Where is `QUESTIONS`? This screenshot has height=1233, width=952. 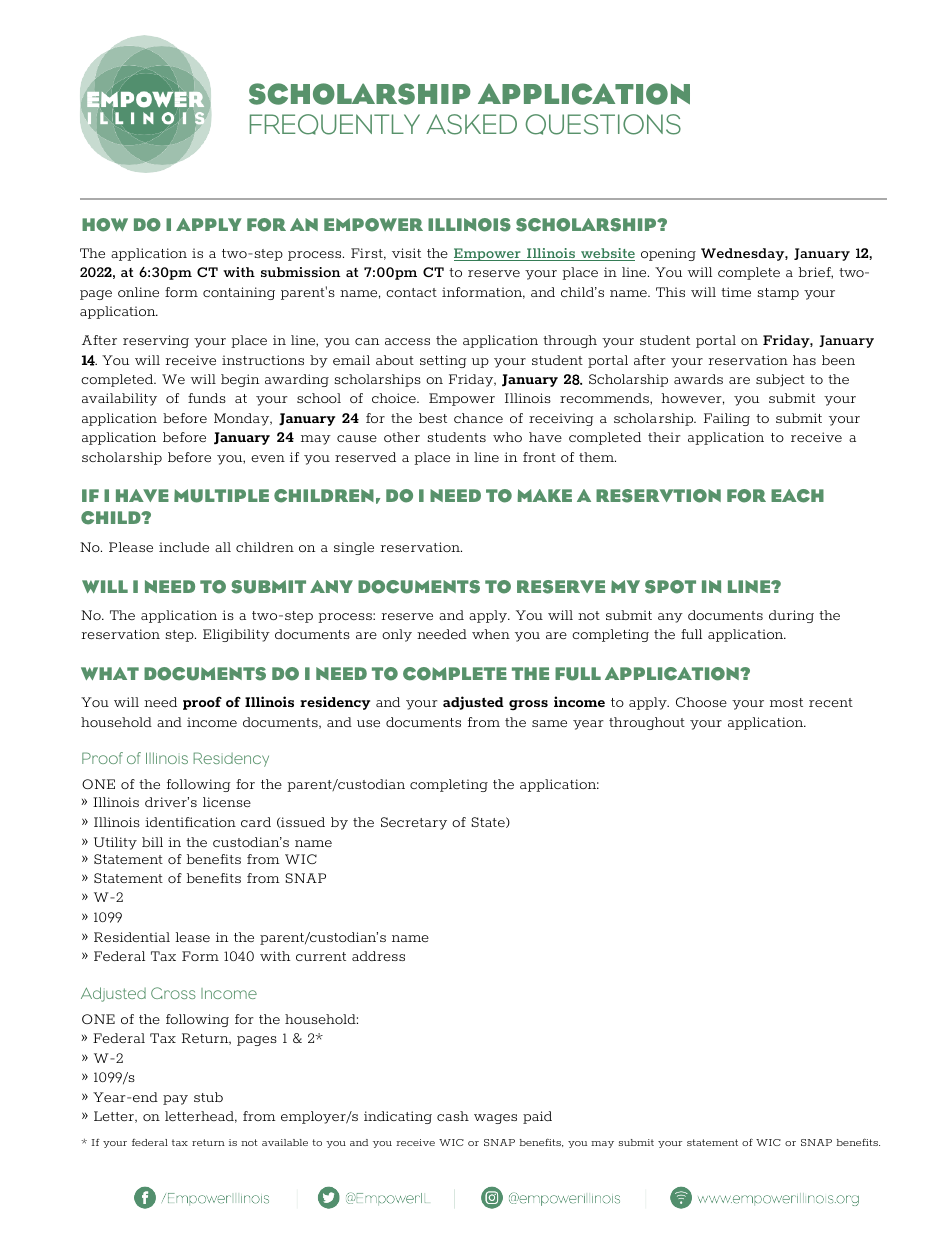
QUESTIONS is located at coordinates (603, 124).
